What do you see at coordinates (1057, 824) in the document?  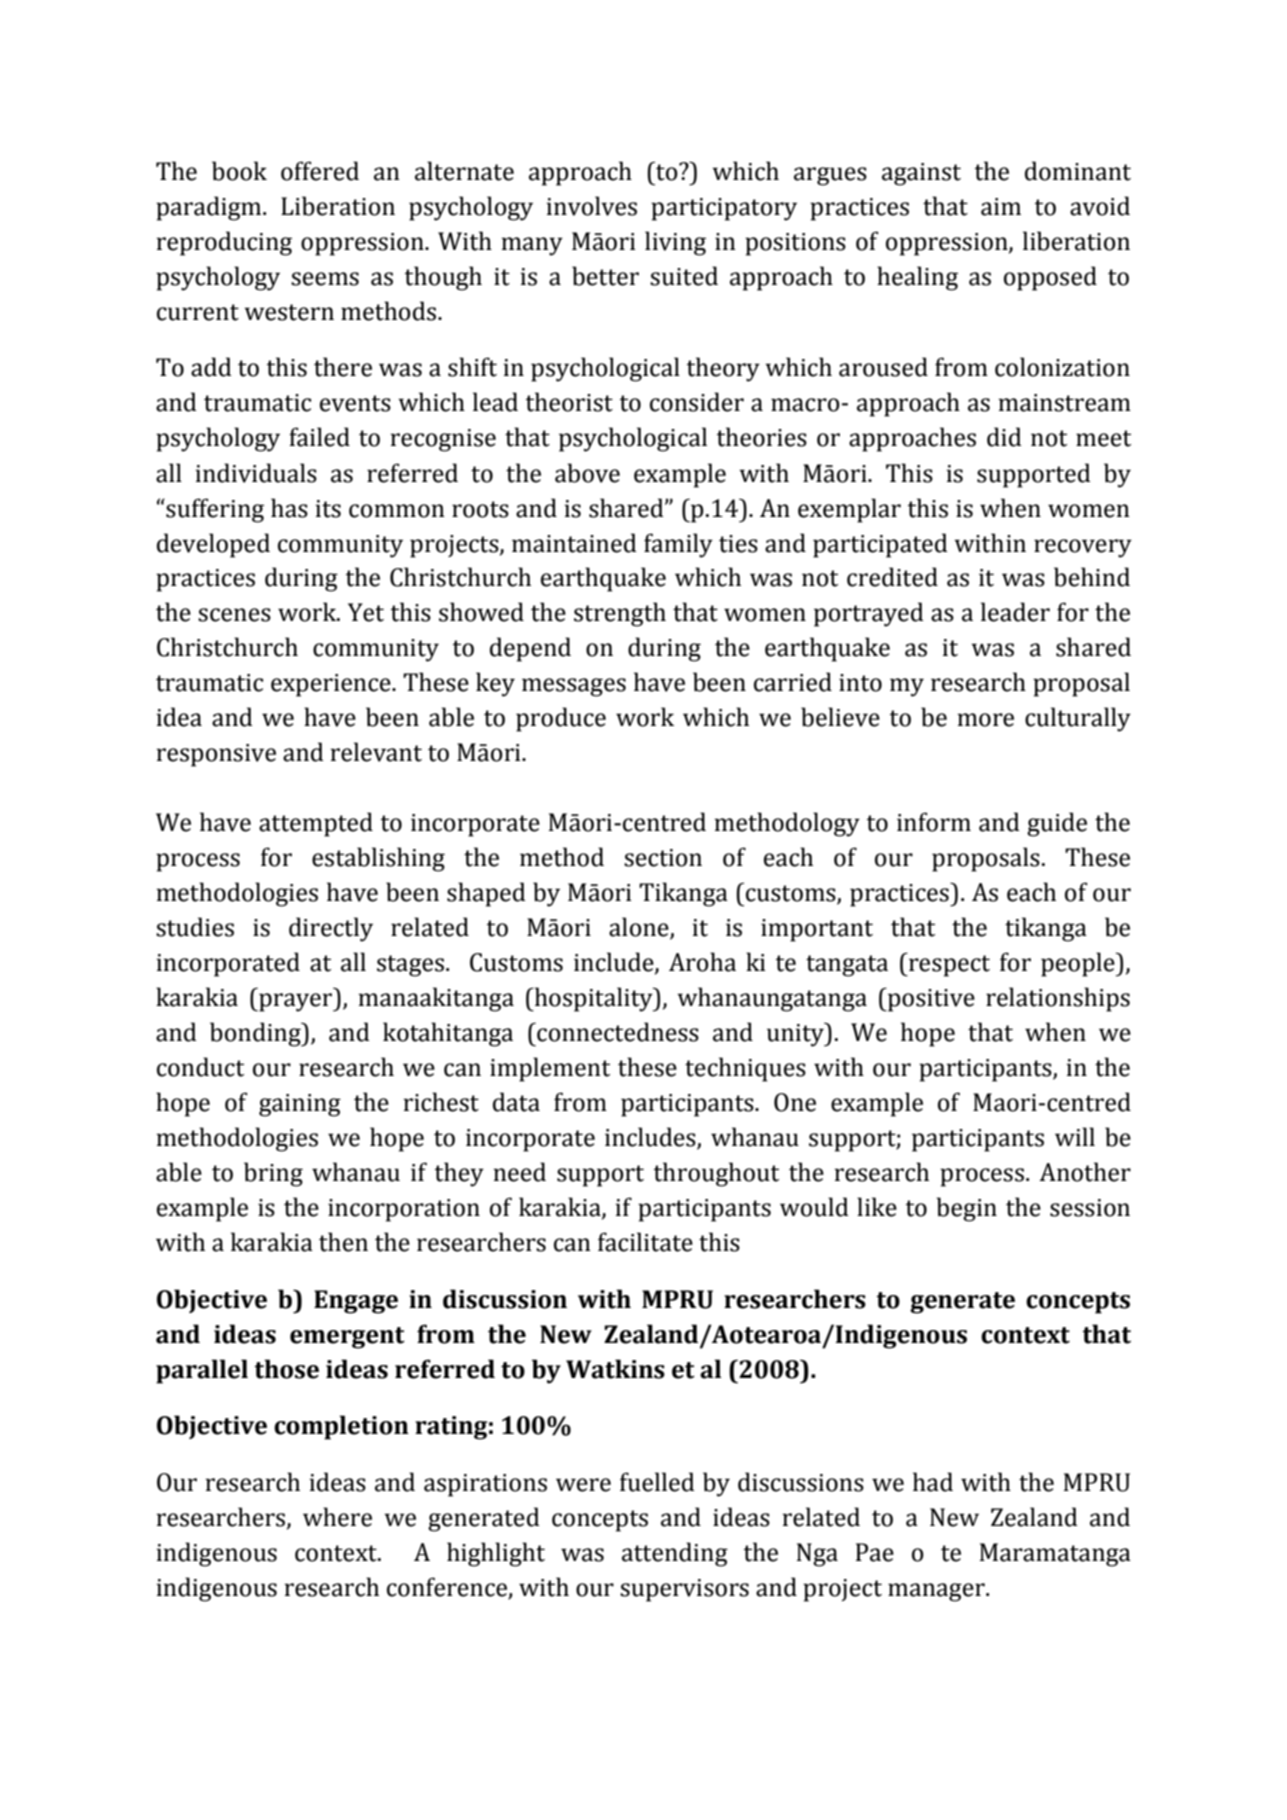 I see `guide` at bounding box center [1057, 824].
